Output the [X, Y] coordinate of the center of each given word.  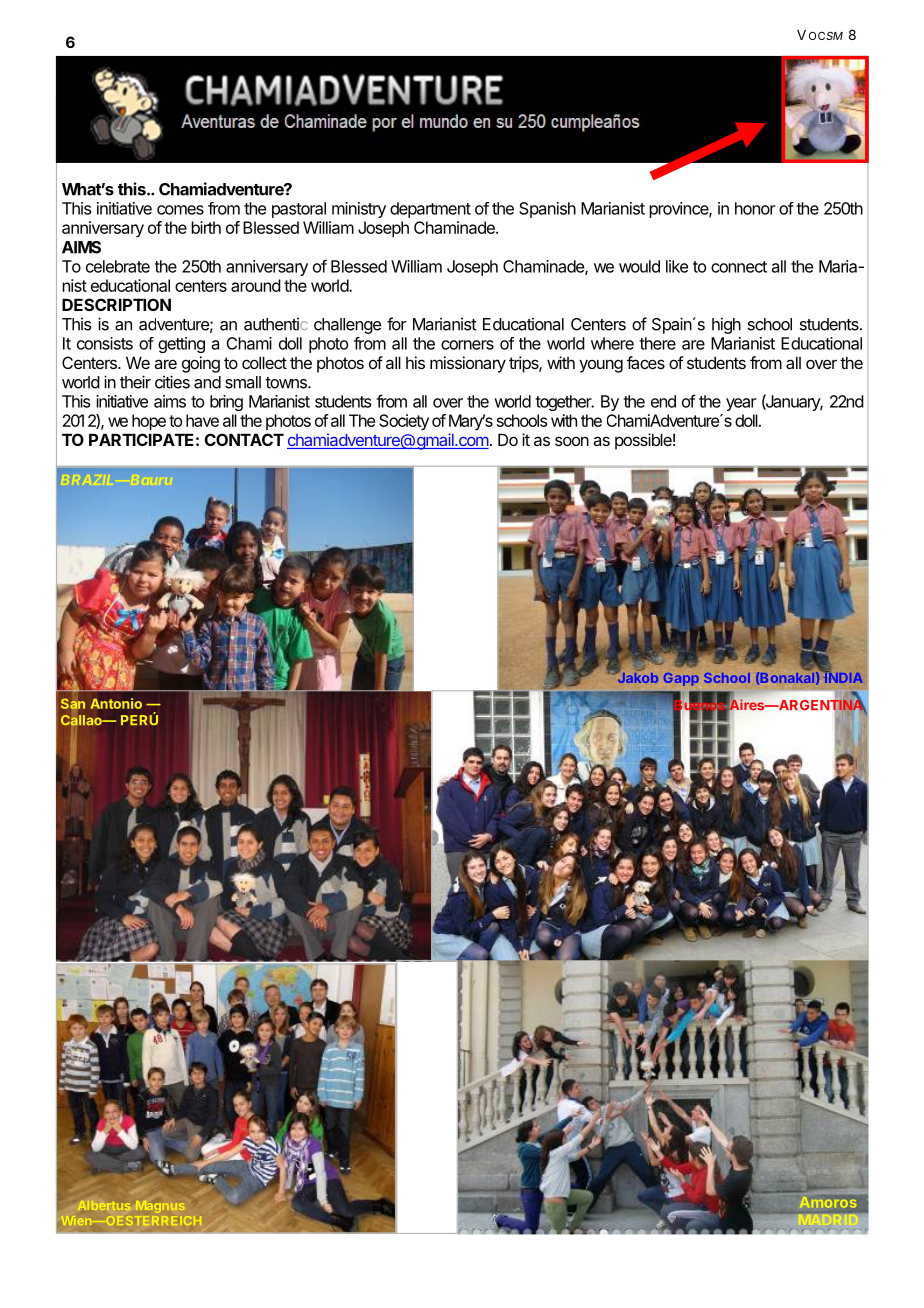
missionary [468, 364]
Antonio [116, 703]
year [741, 404]
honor [755, 208]
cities [172, 382]
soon [572, 441]
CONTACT [244, 439]
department [430, 210]
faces [646, 362]
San [73, 704]
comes [180, 210]
